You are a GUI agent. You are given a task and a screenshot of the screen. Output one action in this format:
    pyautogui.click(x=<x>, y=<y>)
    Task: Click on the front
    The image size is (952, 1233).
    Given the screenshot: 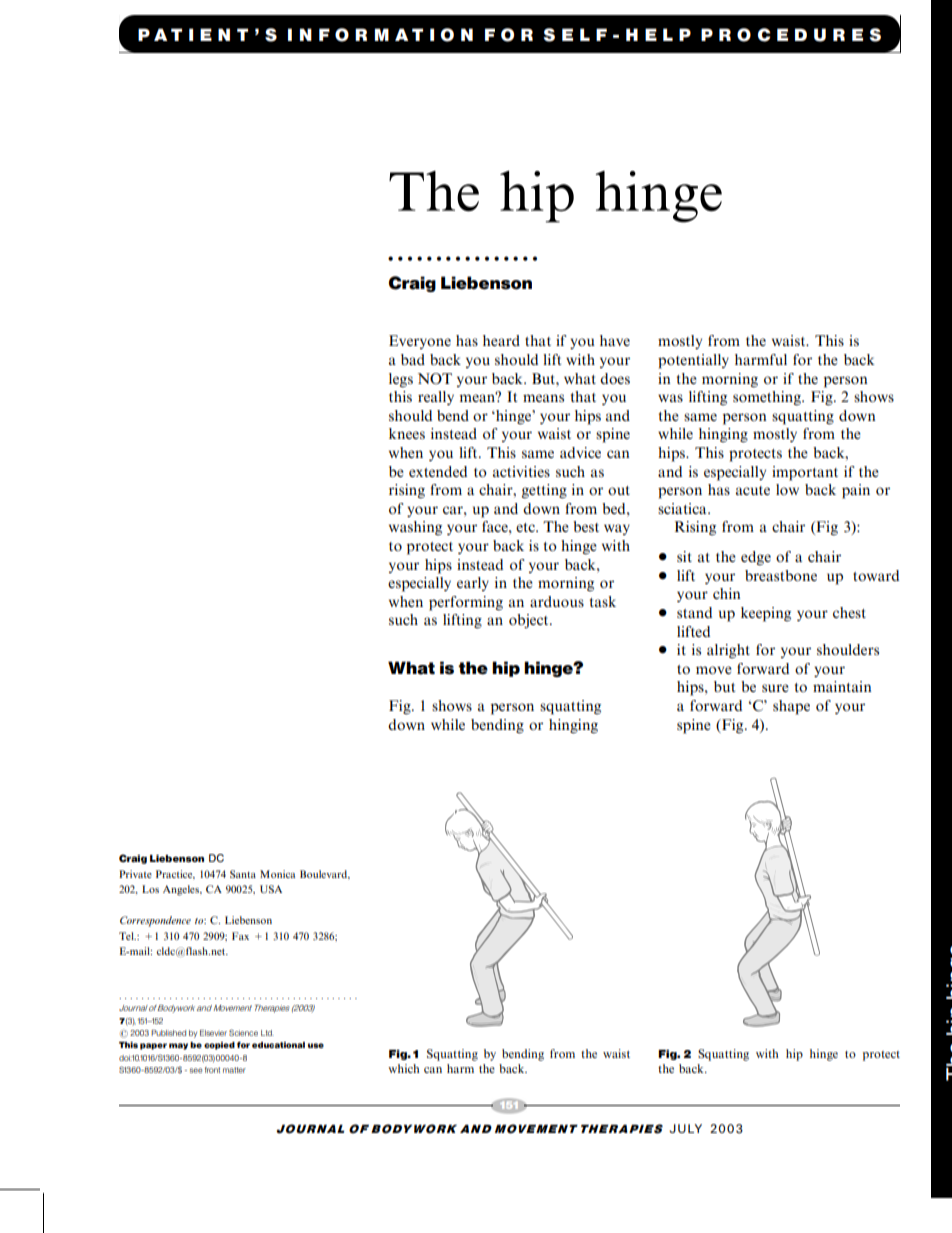 What is the action you would take?
    pyautogui.click(x=212, y=1070)
